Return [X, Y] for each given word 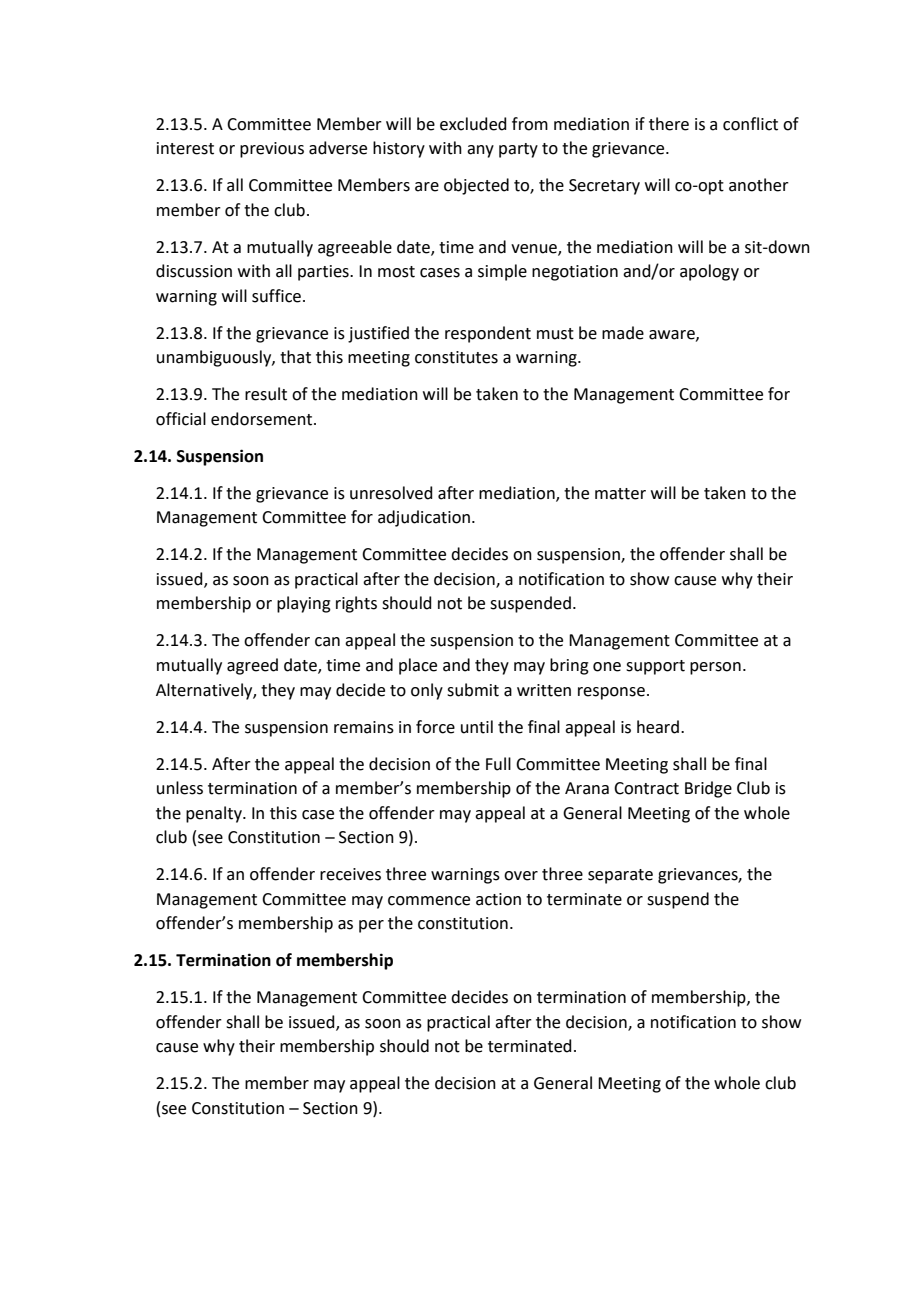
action [498, 899]
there [669, 124]
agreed [252, 666]
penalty [215, 814]
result [266, 394]
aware [673, 335]
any [480, 151]
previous [272, 150]
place [418, 666]
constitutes [456, 357]
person [715, 668]
